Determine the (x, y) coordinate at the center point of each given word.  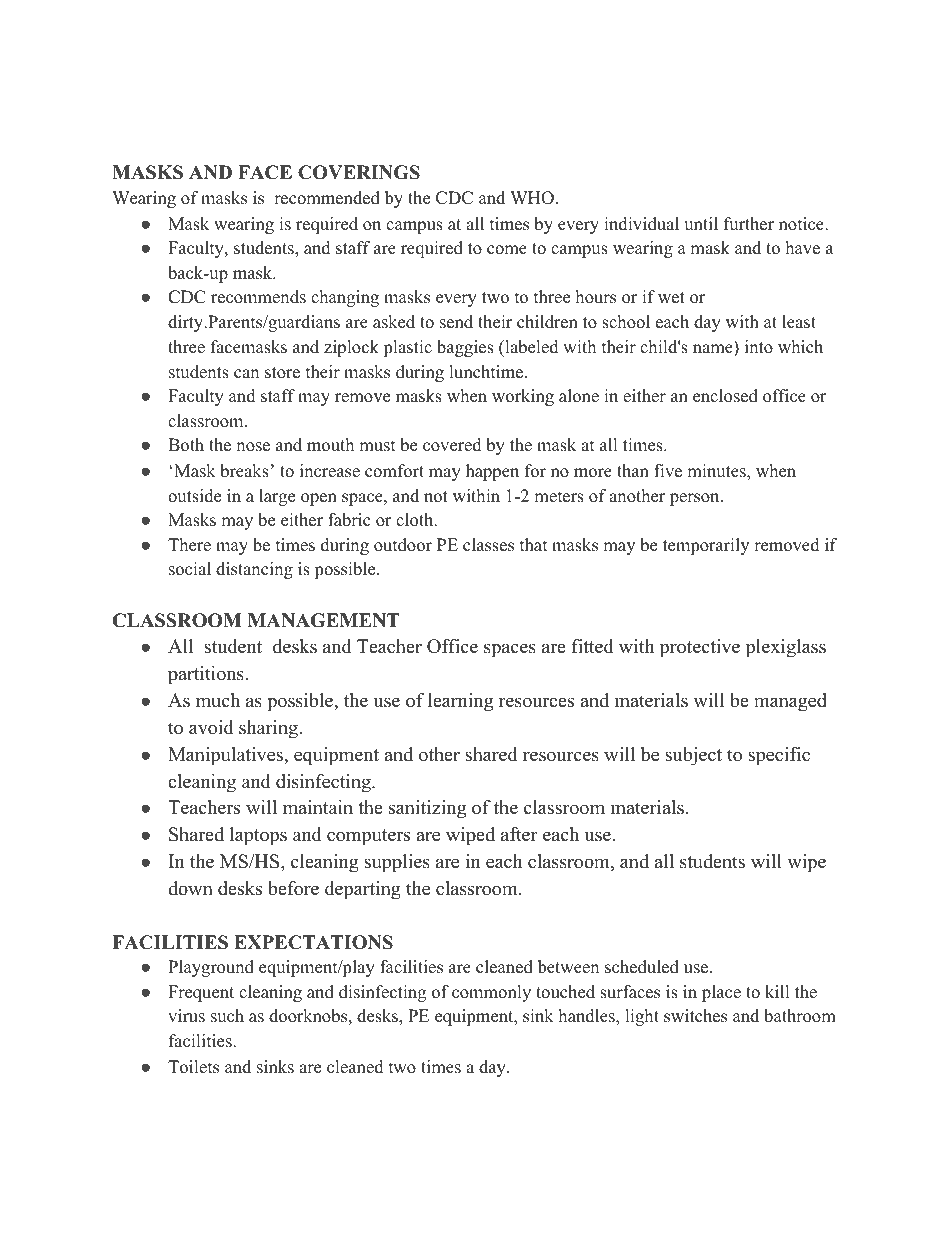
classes (488, 545)
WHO (532, 198)
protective (700, 648)
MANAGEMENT (324, 620)
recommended (327, 198)
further (749, 224)
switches (695, 1016)
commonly (491, 993)
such (227, 1016)
